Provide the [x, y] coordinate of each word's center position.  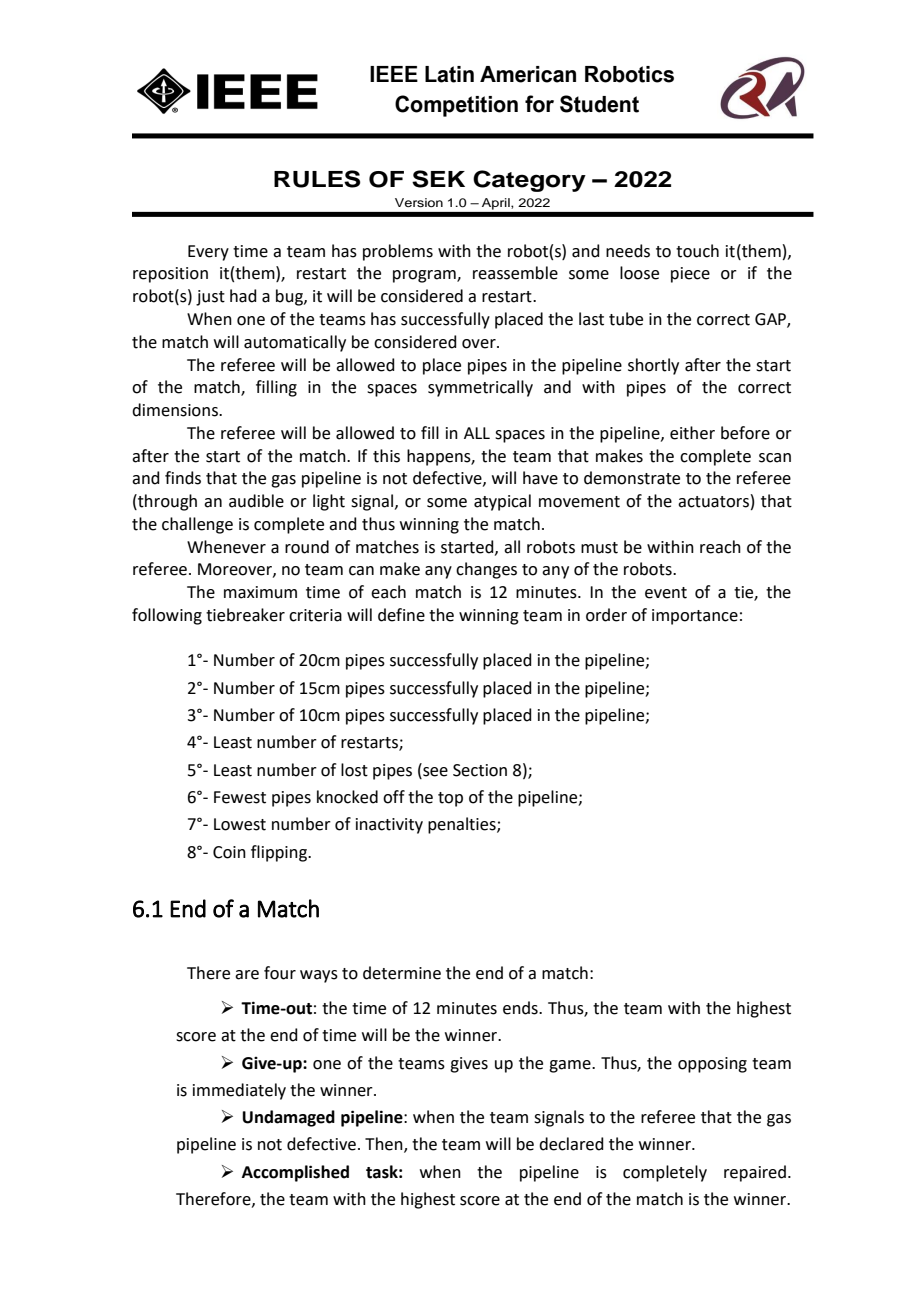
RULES [317, 179]
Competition [456, 106]
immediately [239, 1091]
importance [695, 617]
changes [486, 570]
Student [599, 104]
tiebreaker [245, 615]
